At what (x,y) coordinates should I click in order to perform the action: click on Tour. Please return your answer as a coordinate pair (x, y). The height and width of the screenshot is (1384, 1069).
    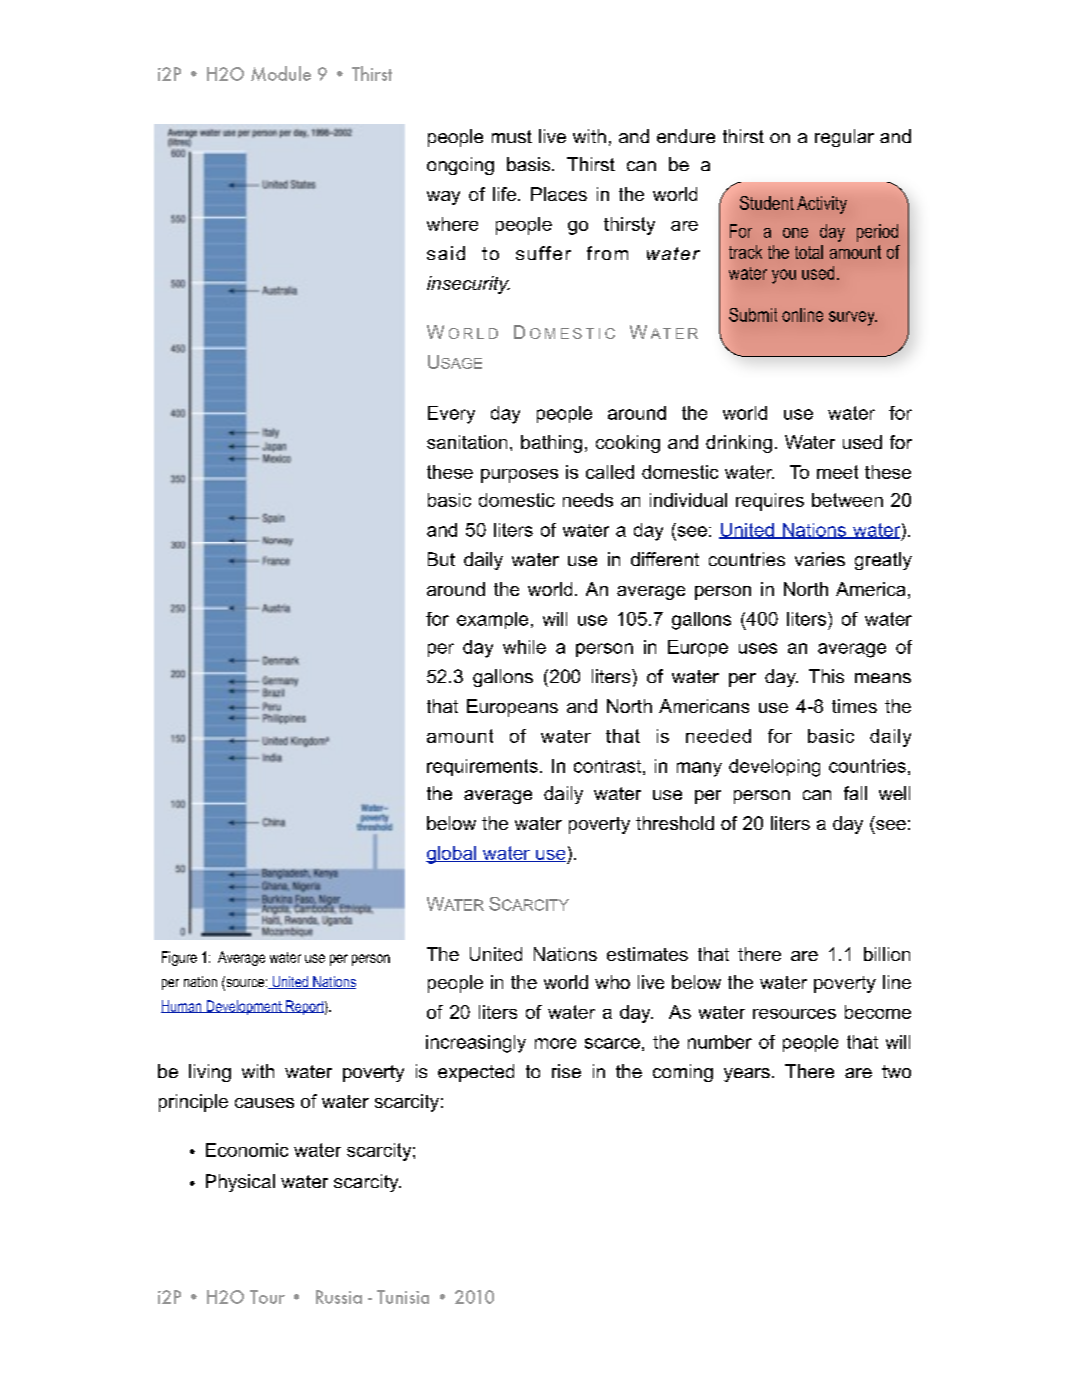
    Looking at the image, I should click on (267, 1297).
